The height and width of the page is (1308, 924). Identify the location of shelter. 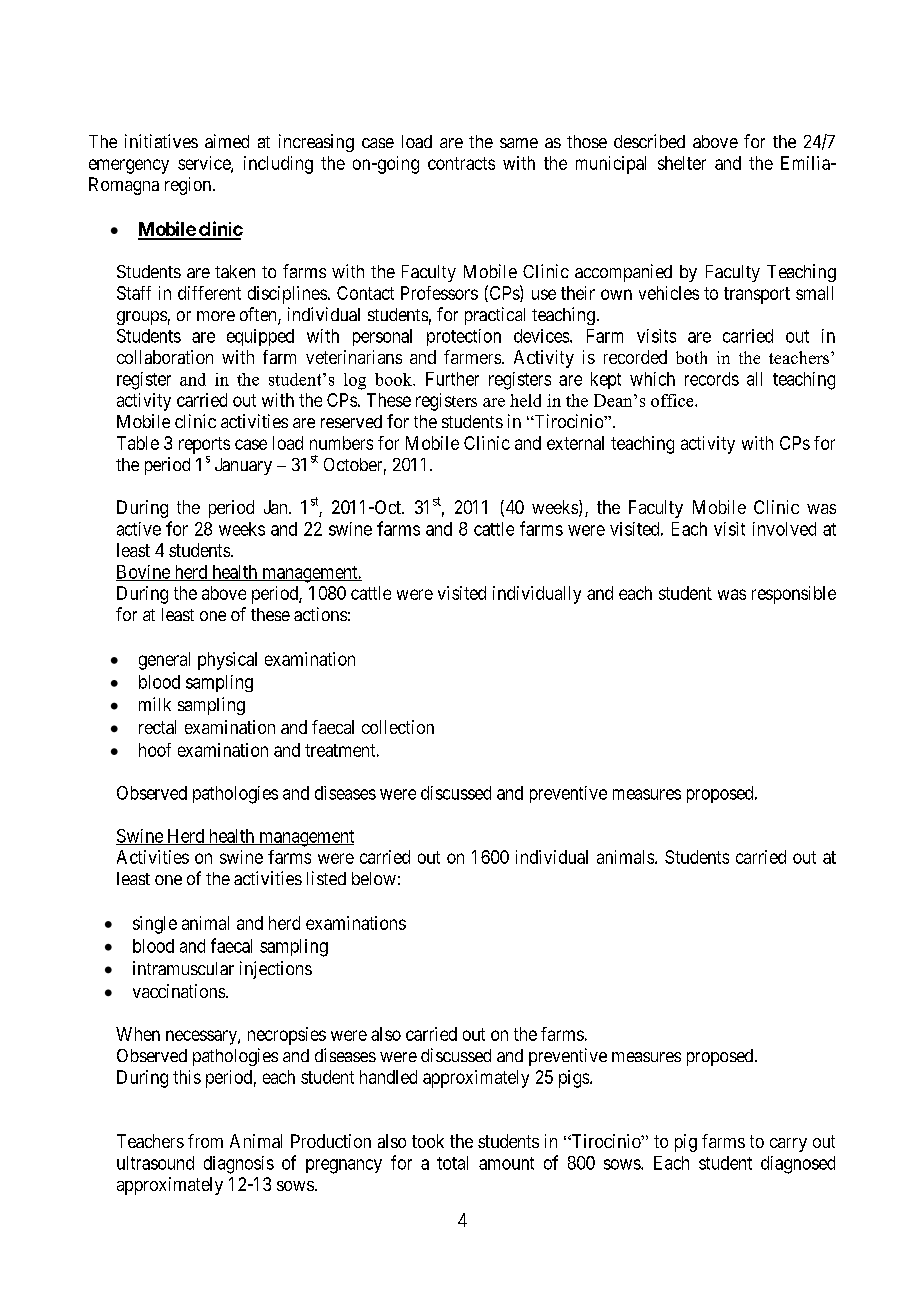
(682, 163).
